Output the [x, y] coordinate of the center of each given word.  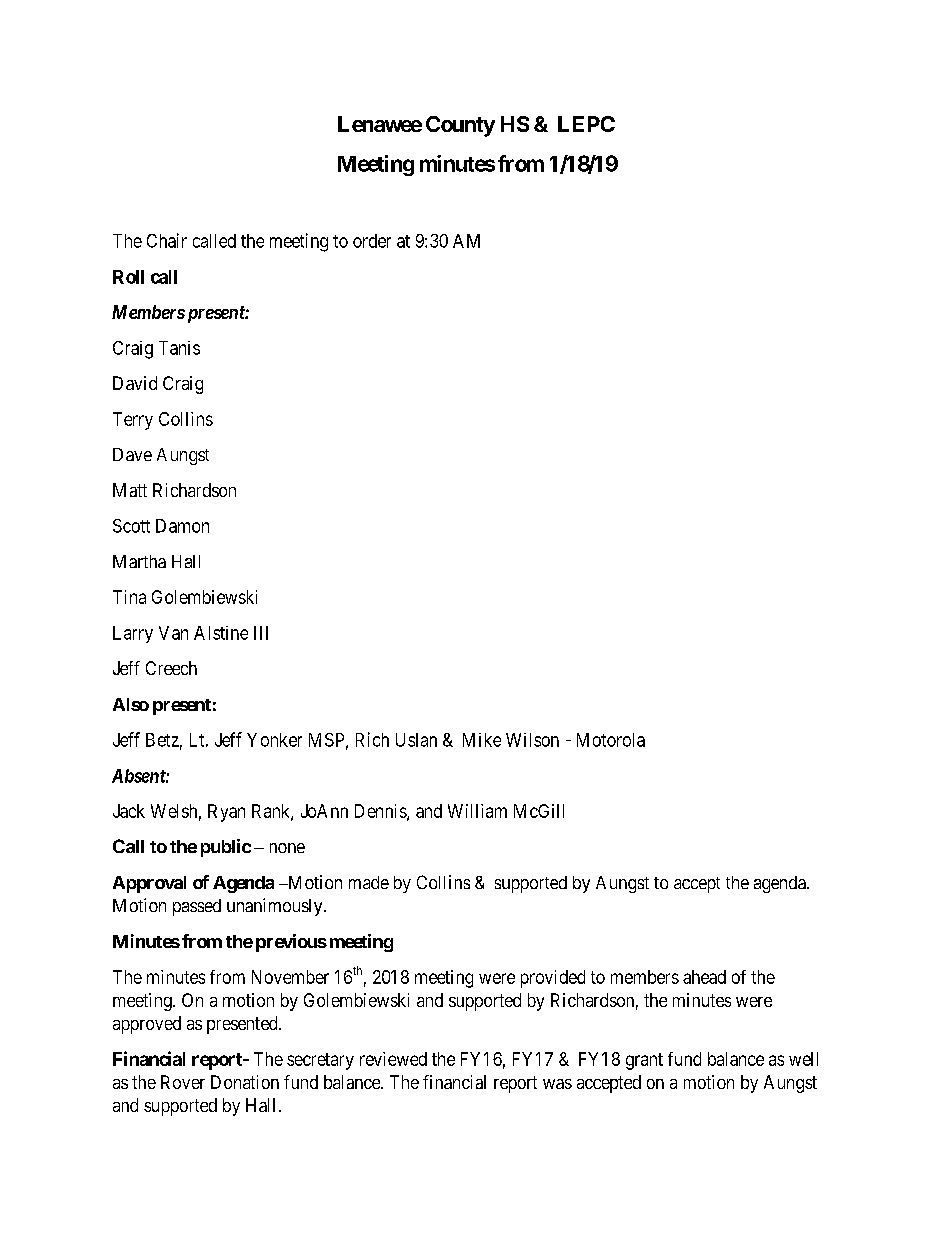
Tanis [179, 348]
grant [644, 1061]
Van [173, 633]
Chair [167, 240]
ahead [704, 977]
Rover [183, 1082]
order [372, 241]
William [477, 811]
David [135, 383]
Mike [482, 740]
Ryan [226, 813]
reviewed [393, 1059]
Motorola [611, 740]
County [460, 126]
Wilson [532, 740]
